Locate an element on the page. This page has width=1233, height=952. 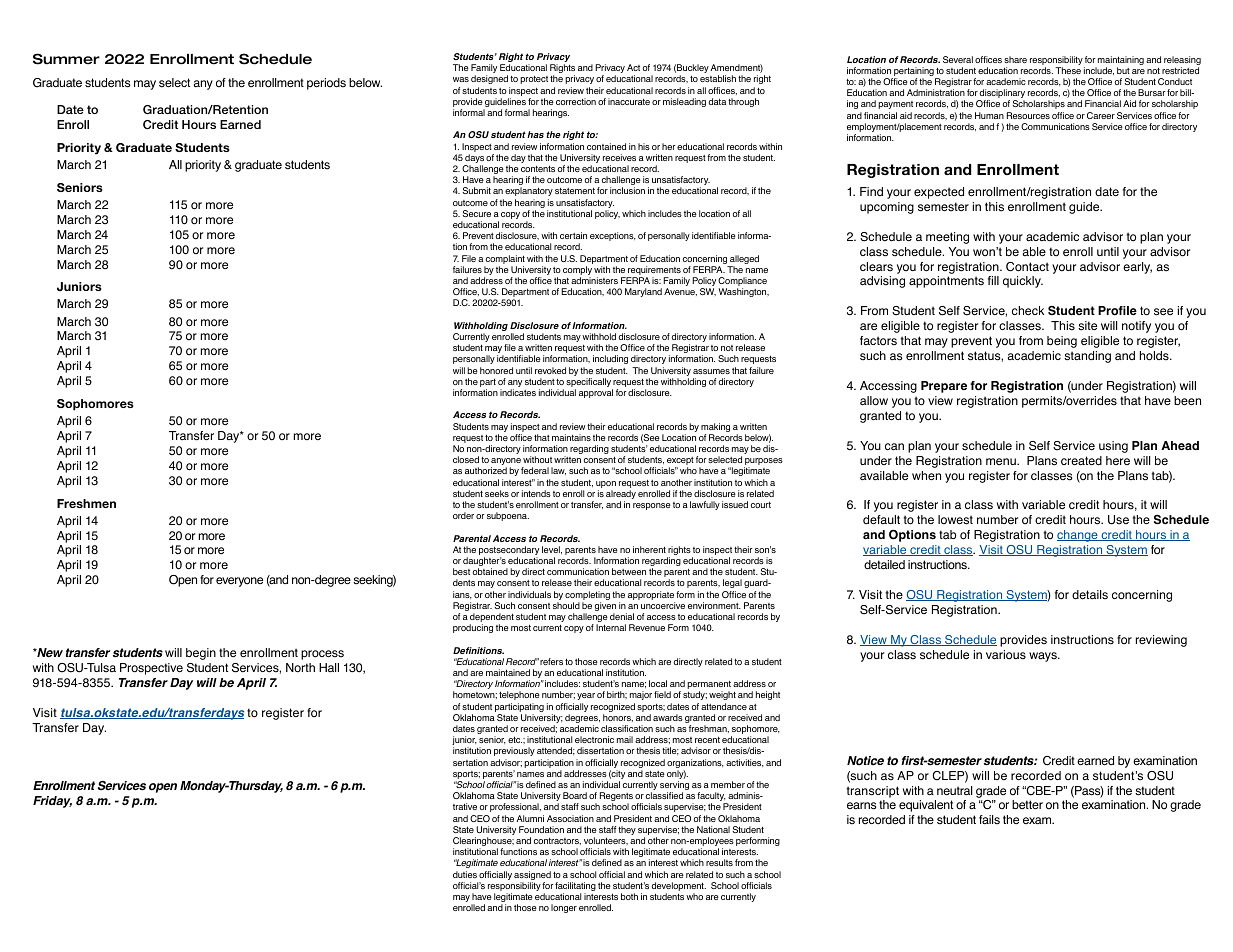
Maryland is located at coordinates (643, 292).
